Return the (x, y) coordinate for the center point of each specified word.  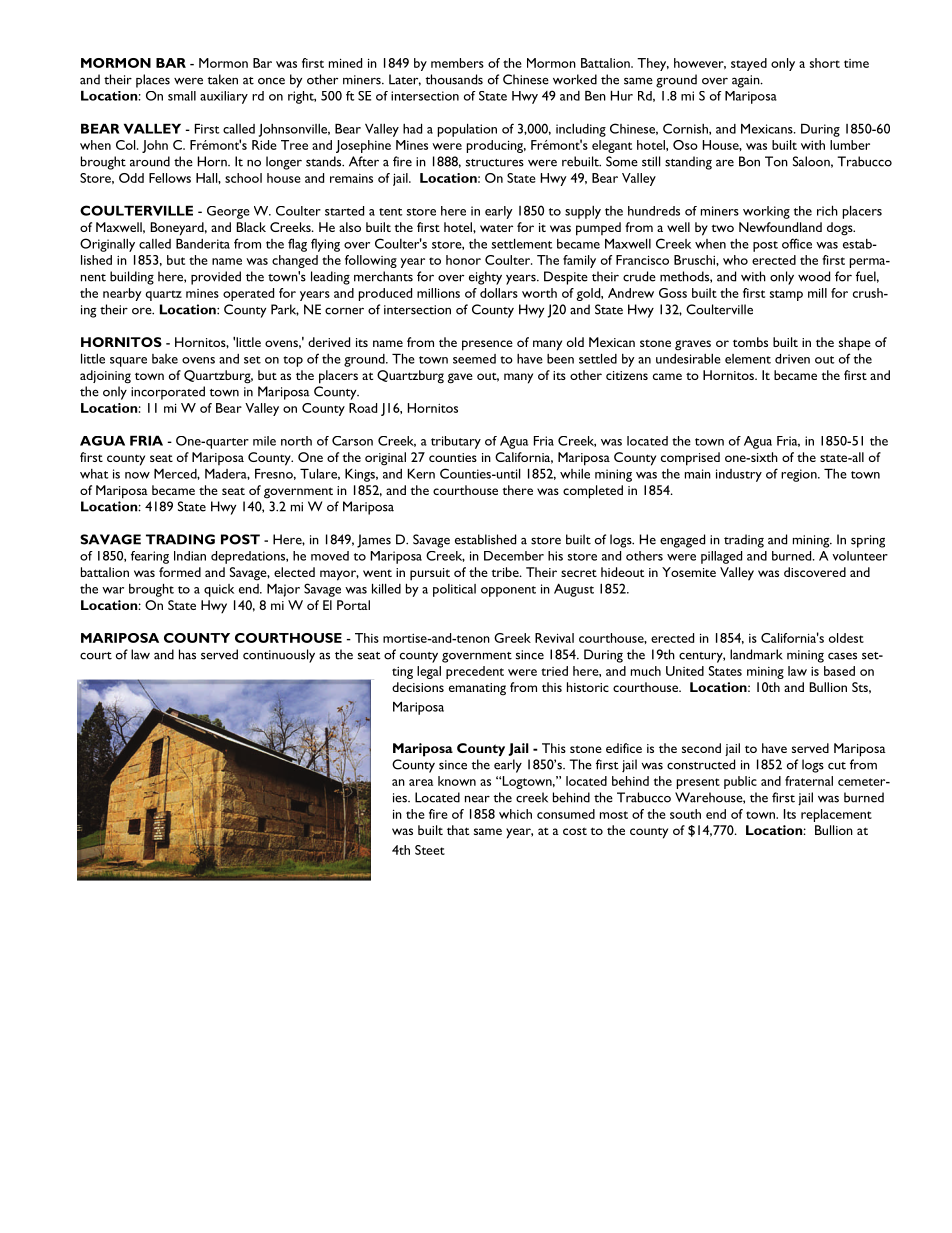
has (187, 654)
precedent (475, 672)
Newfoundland (780, 227)
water (496, 228)
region (800, 475)
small (182, 96)
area (421, 782)
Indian (190, 556)
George (228, 212)
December (514, 556)
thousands (454, 79)
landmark (756, 654)
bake (165, 359)
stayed (749, 64)
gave (460, 378)
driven (792, 359)
